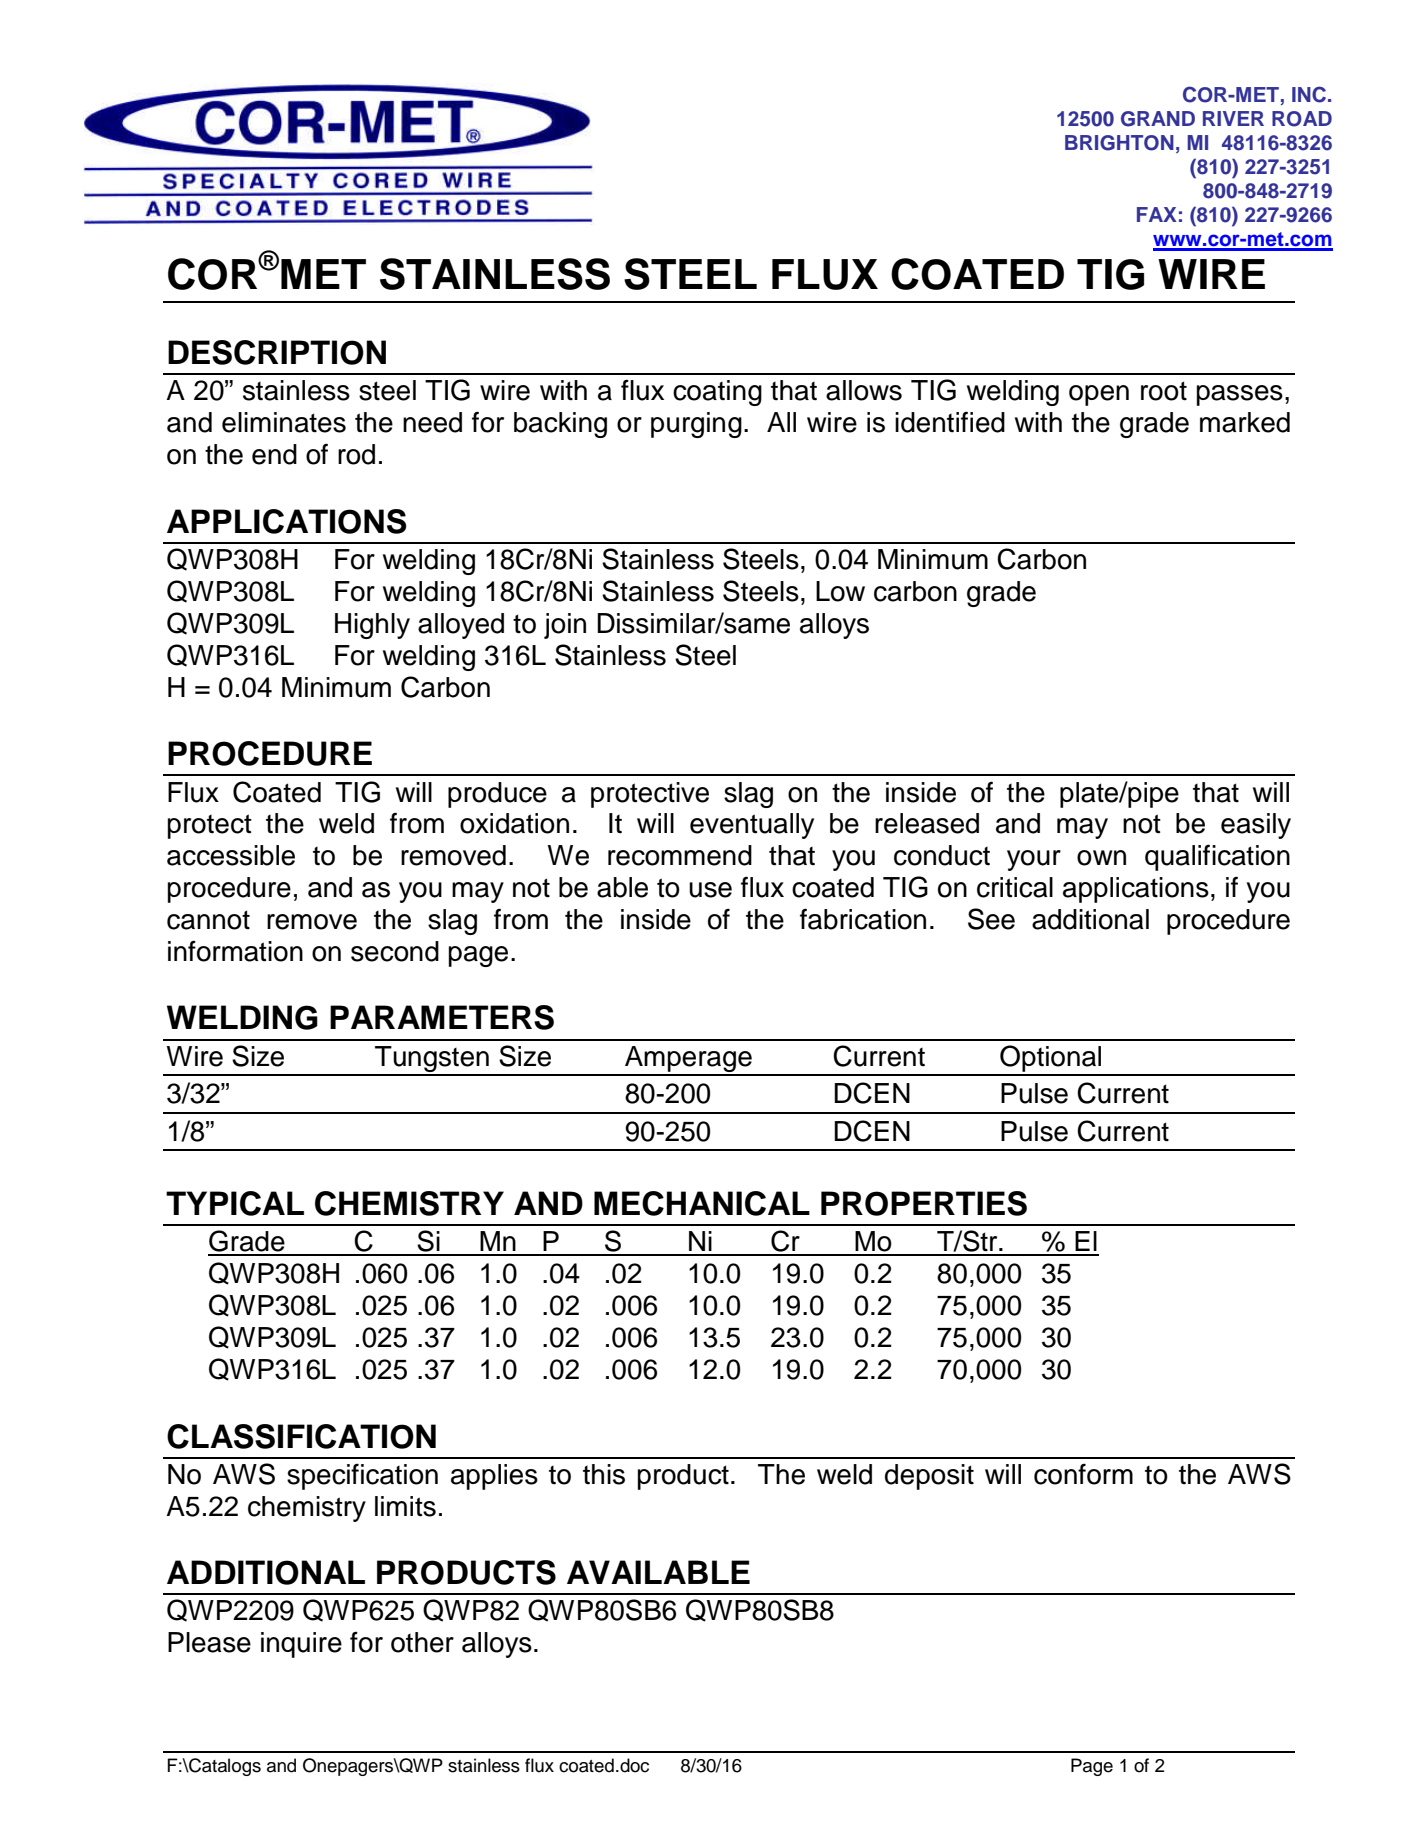 The image size is (1416, 1833). I want to click on conform, so click(1083, 1474).
